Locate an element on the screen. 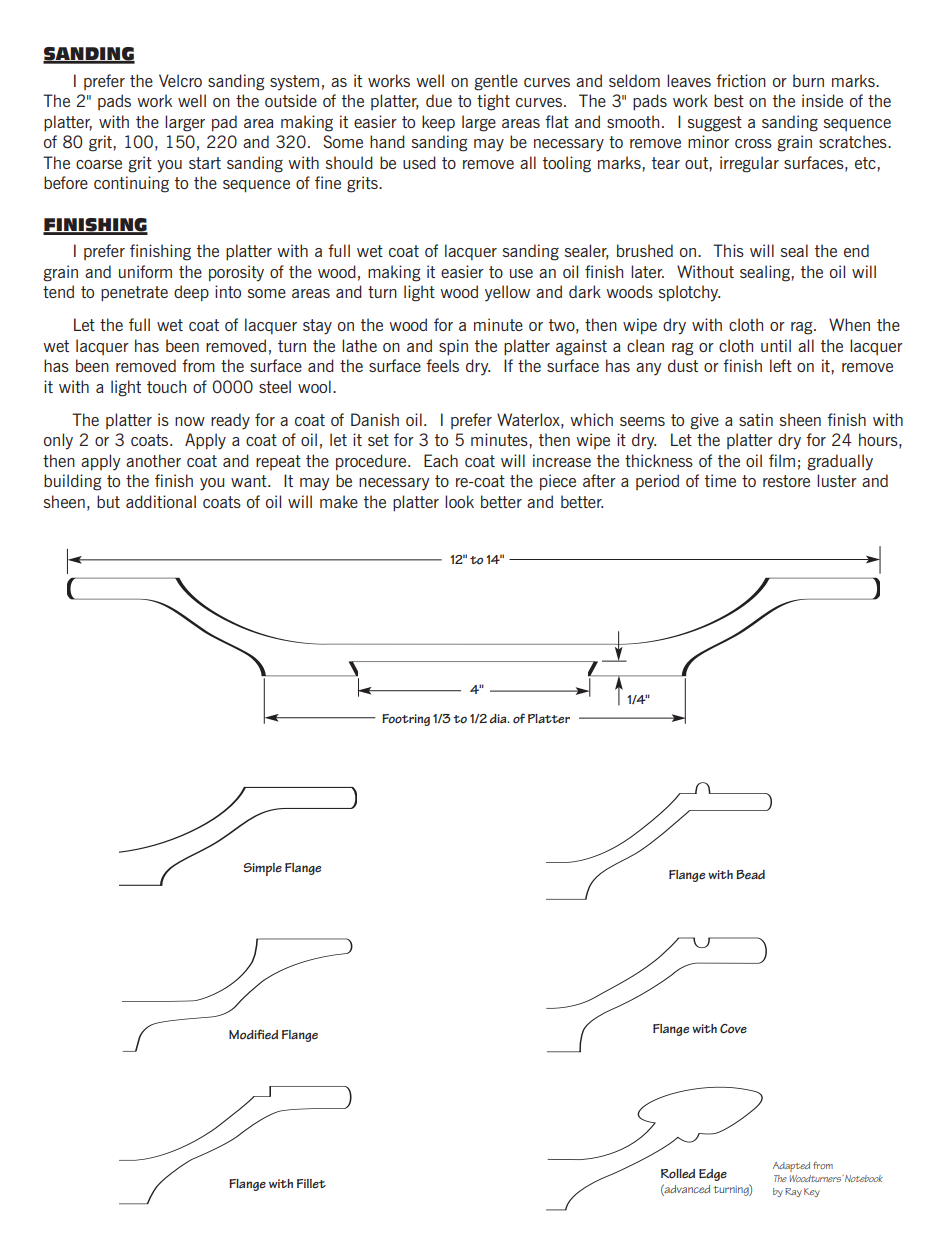 The image size is (952, 1233). Fillet is located at coordinates (311, 1183).
